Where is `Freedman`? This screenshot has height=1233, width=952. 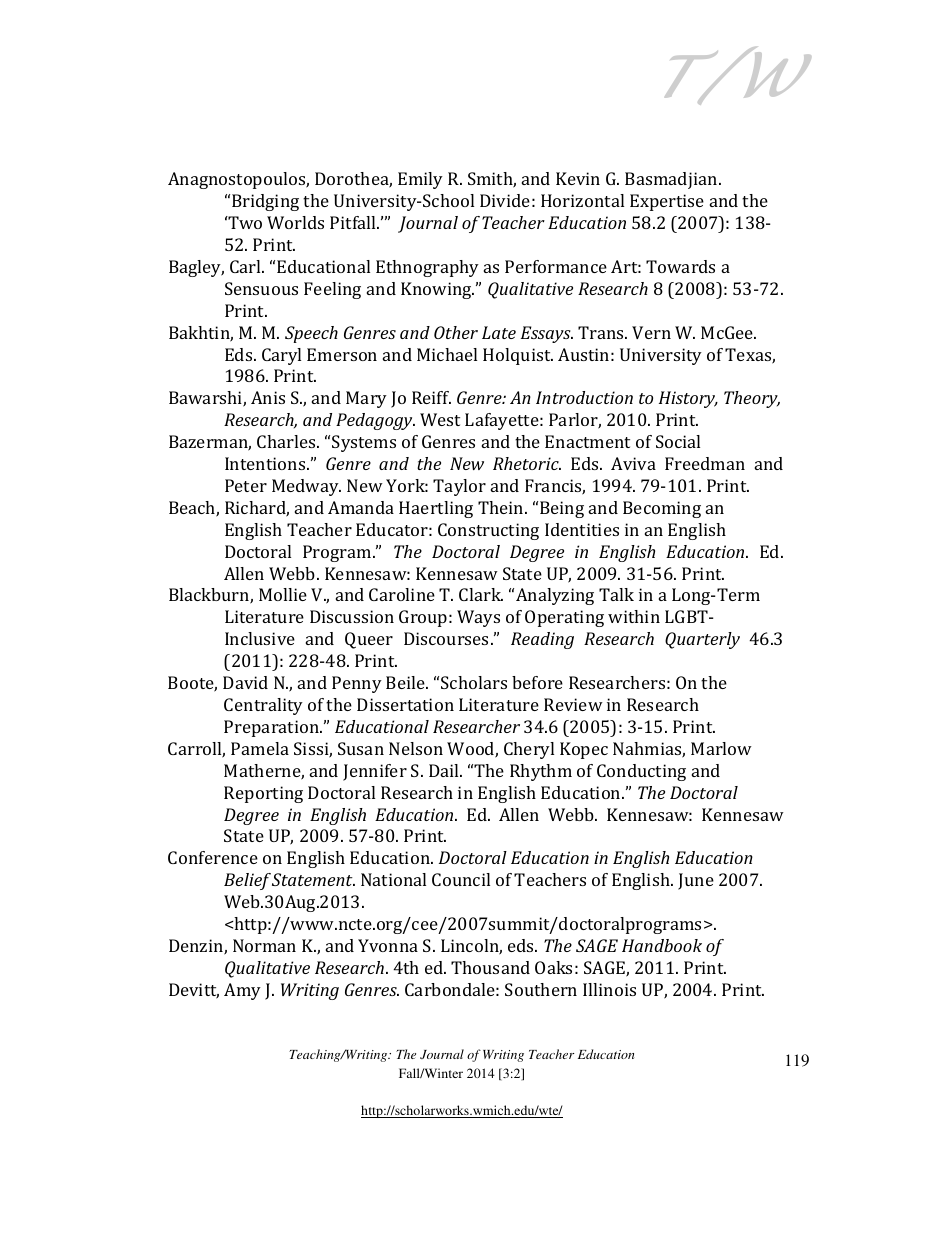 Freedman is located at coordinates (705, 463).
